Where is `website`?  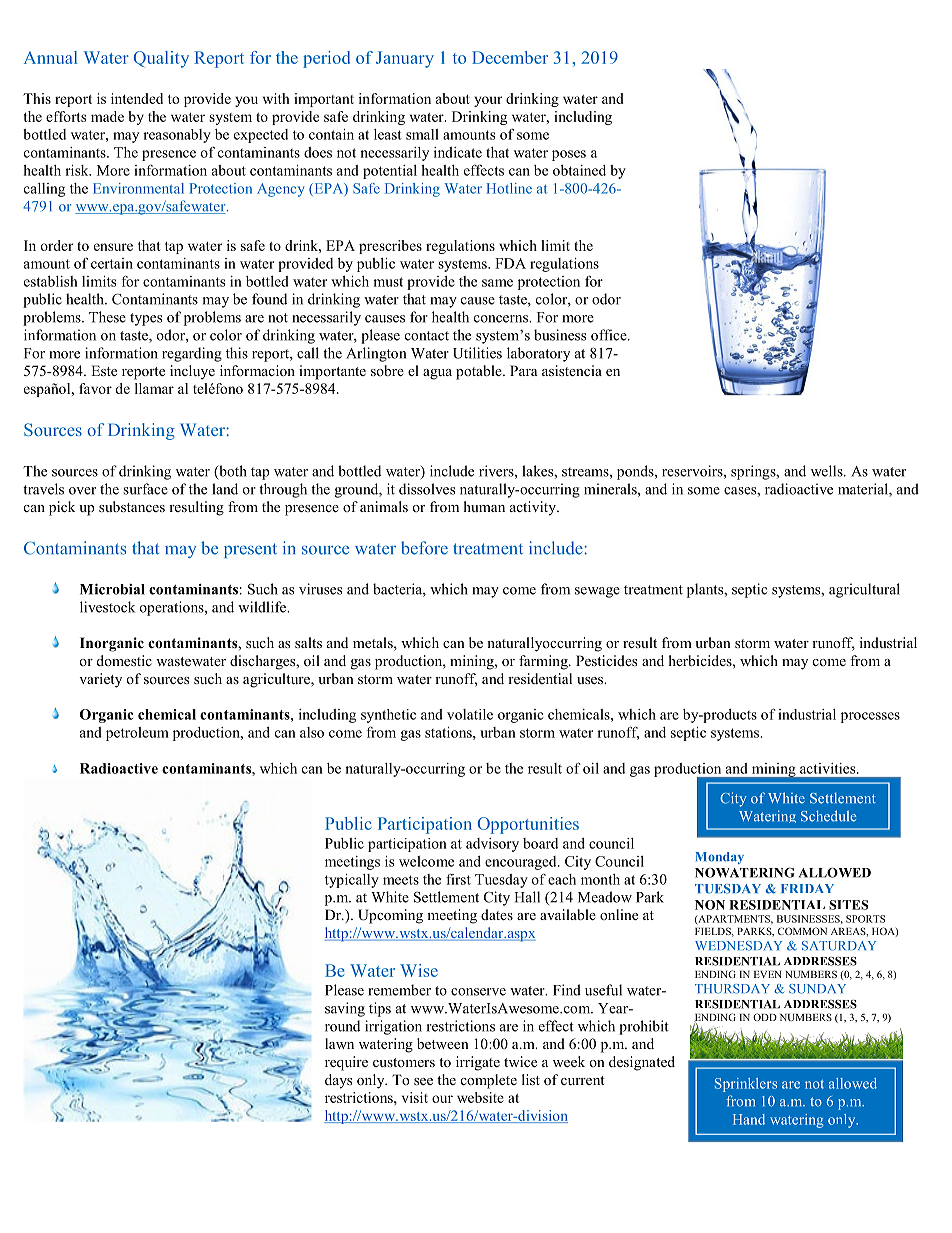
website is located at coordinates (480, 1097).
